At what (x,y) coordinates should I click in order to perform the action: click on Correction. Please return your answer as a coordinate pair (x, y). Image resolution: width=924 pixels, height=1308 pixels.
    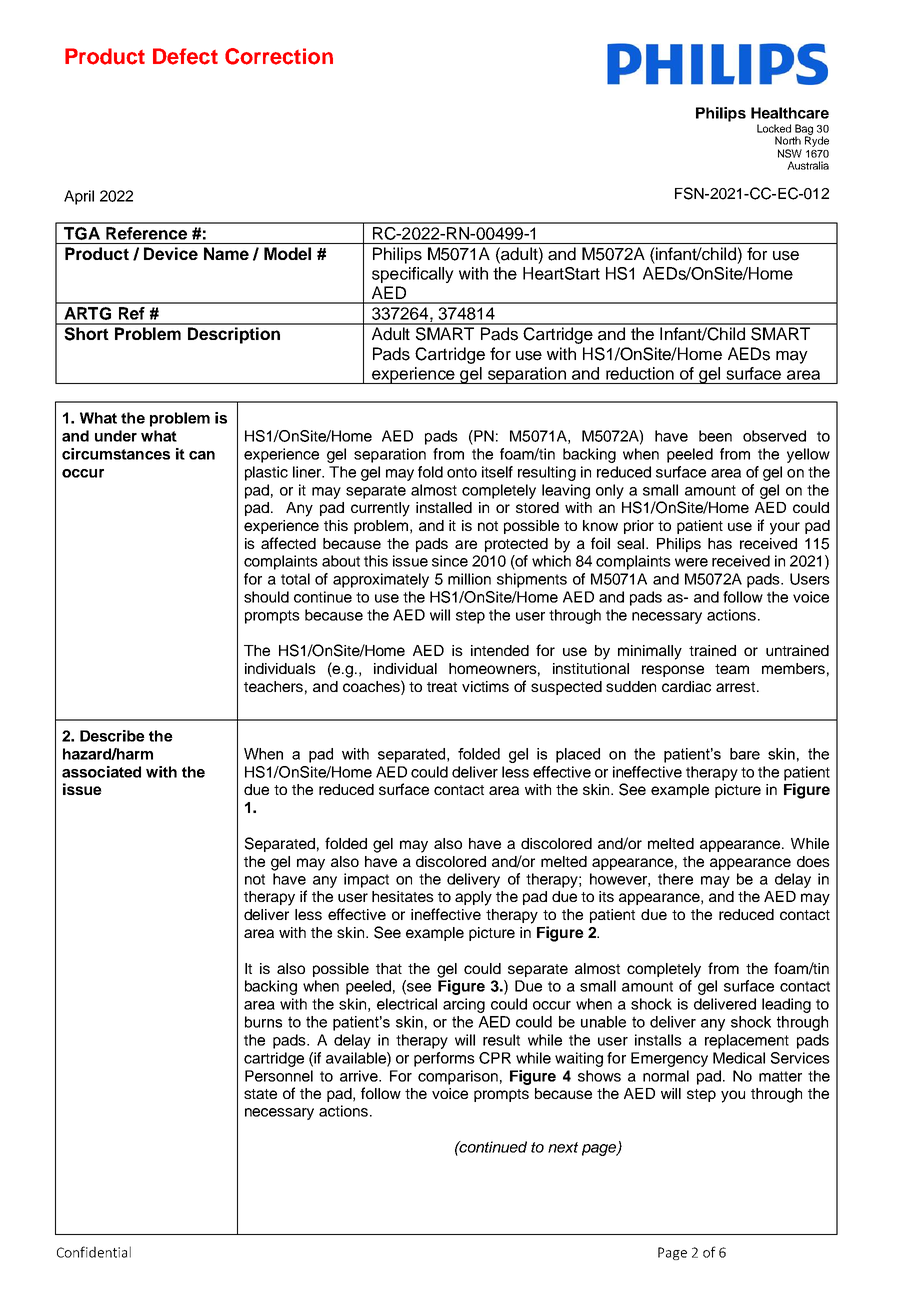
    Looking at the image, I should click on (279, 56).
